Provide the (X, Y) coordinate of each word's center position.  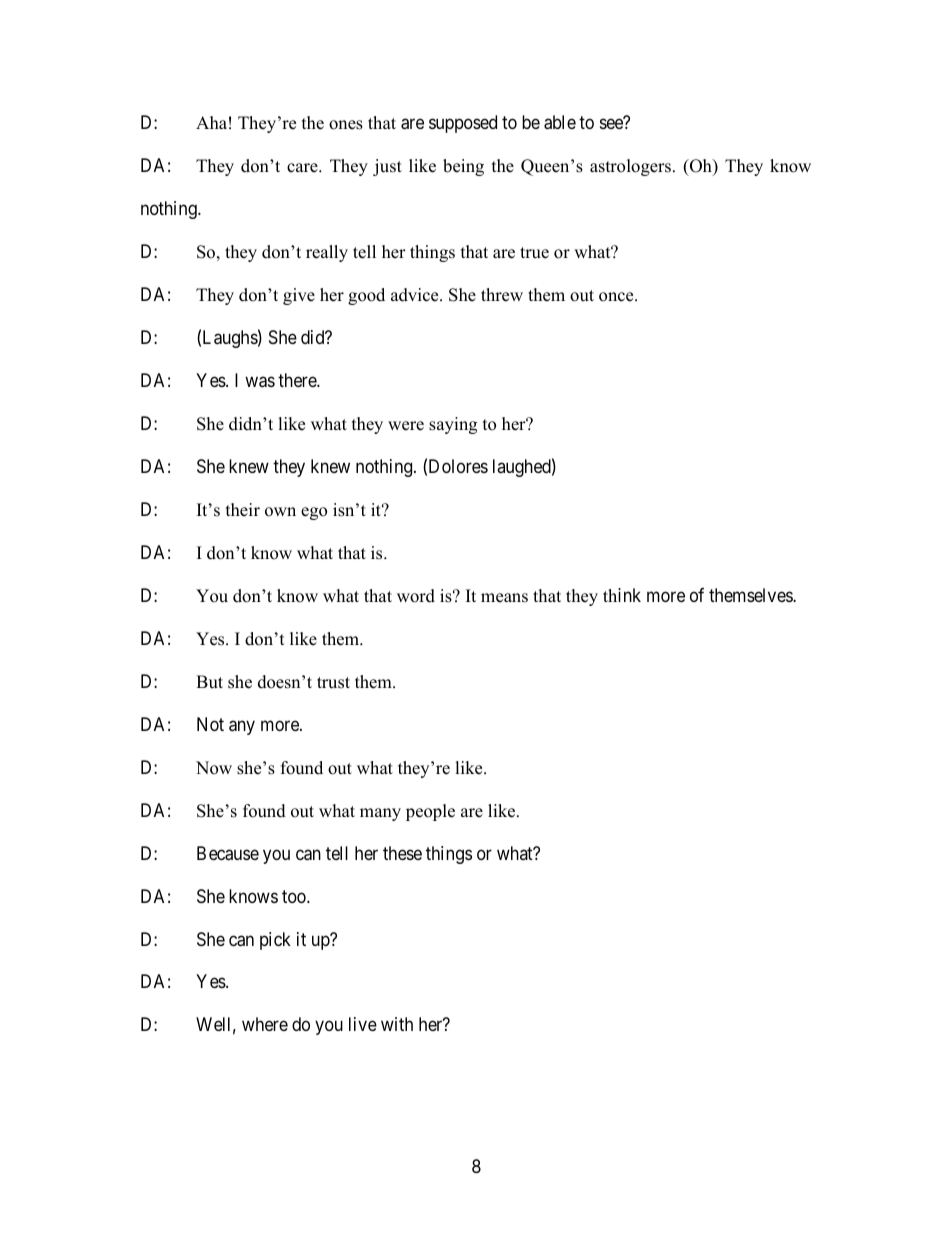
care (303, 168)
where (265, 1024)
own (280, 512)
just (387, 167)
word (416, 596)
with (397, 1024)
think (622, 595)
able (560, 122)
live (363, 1024)
